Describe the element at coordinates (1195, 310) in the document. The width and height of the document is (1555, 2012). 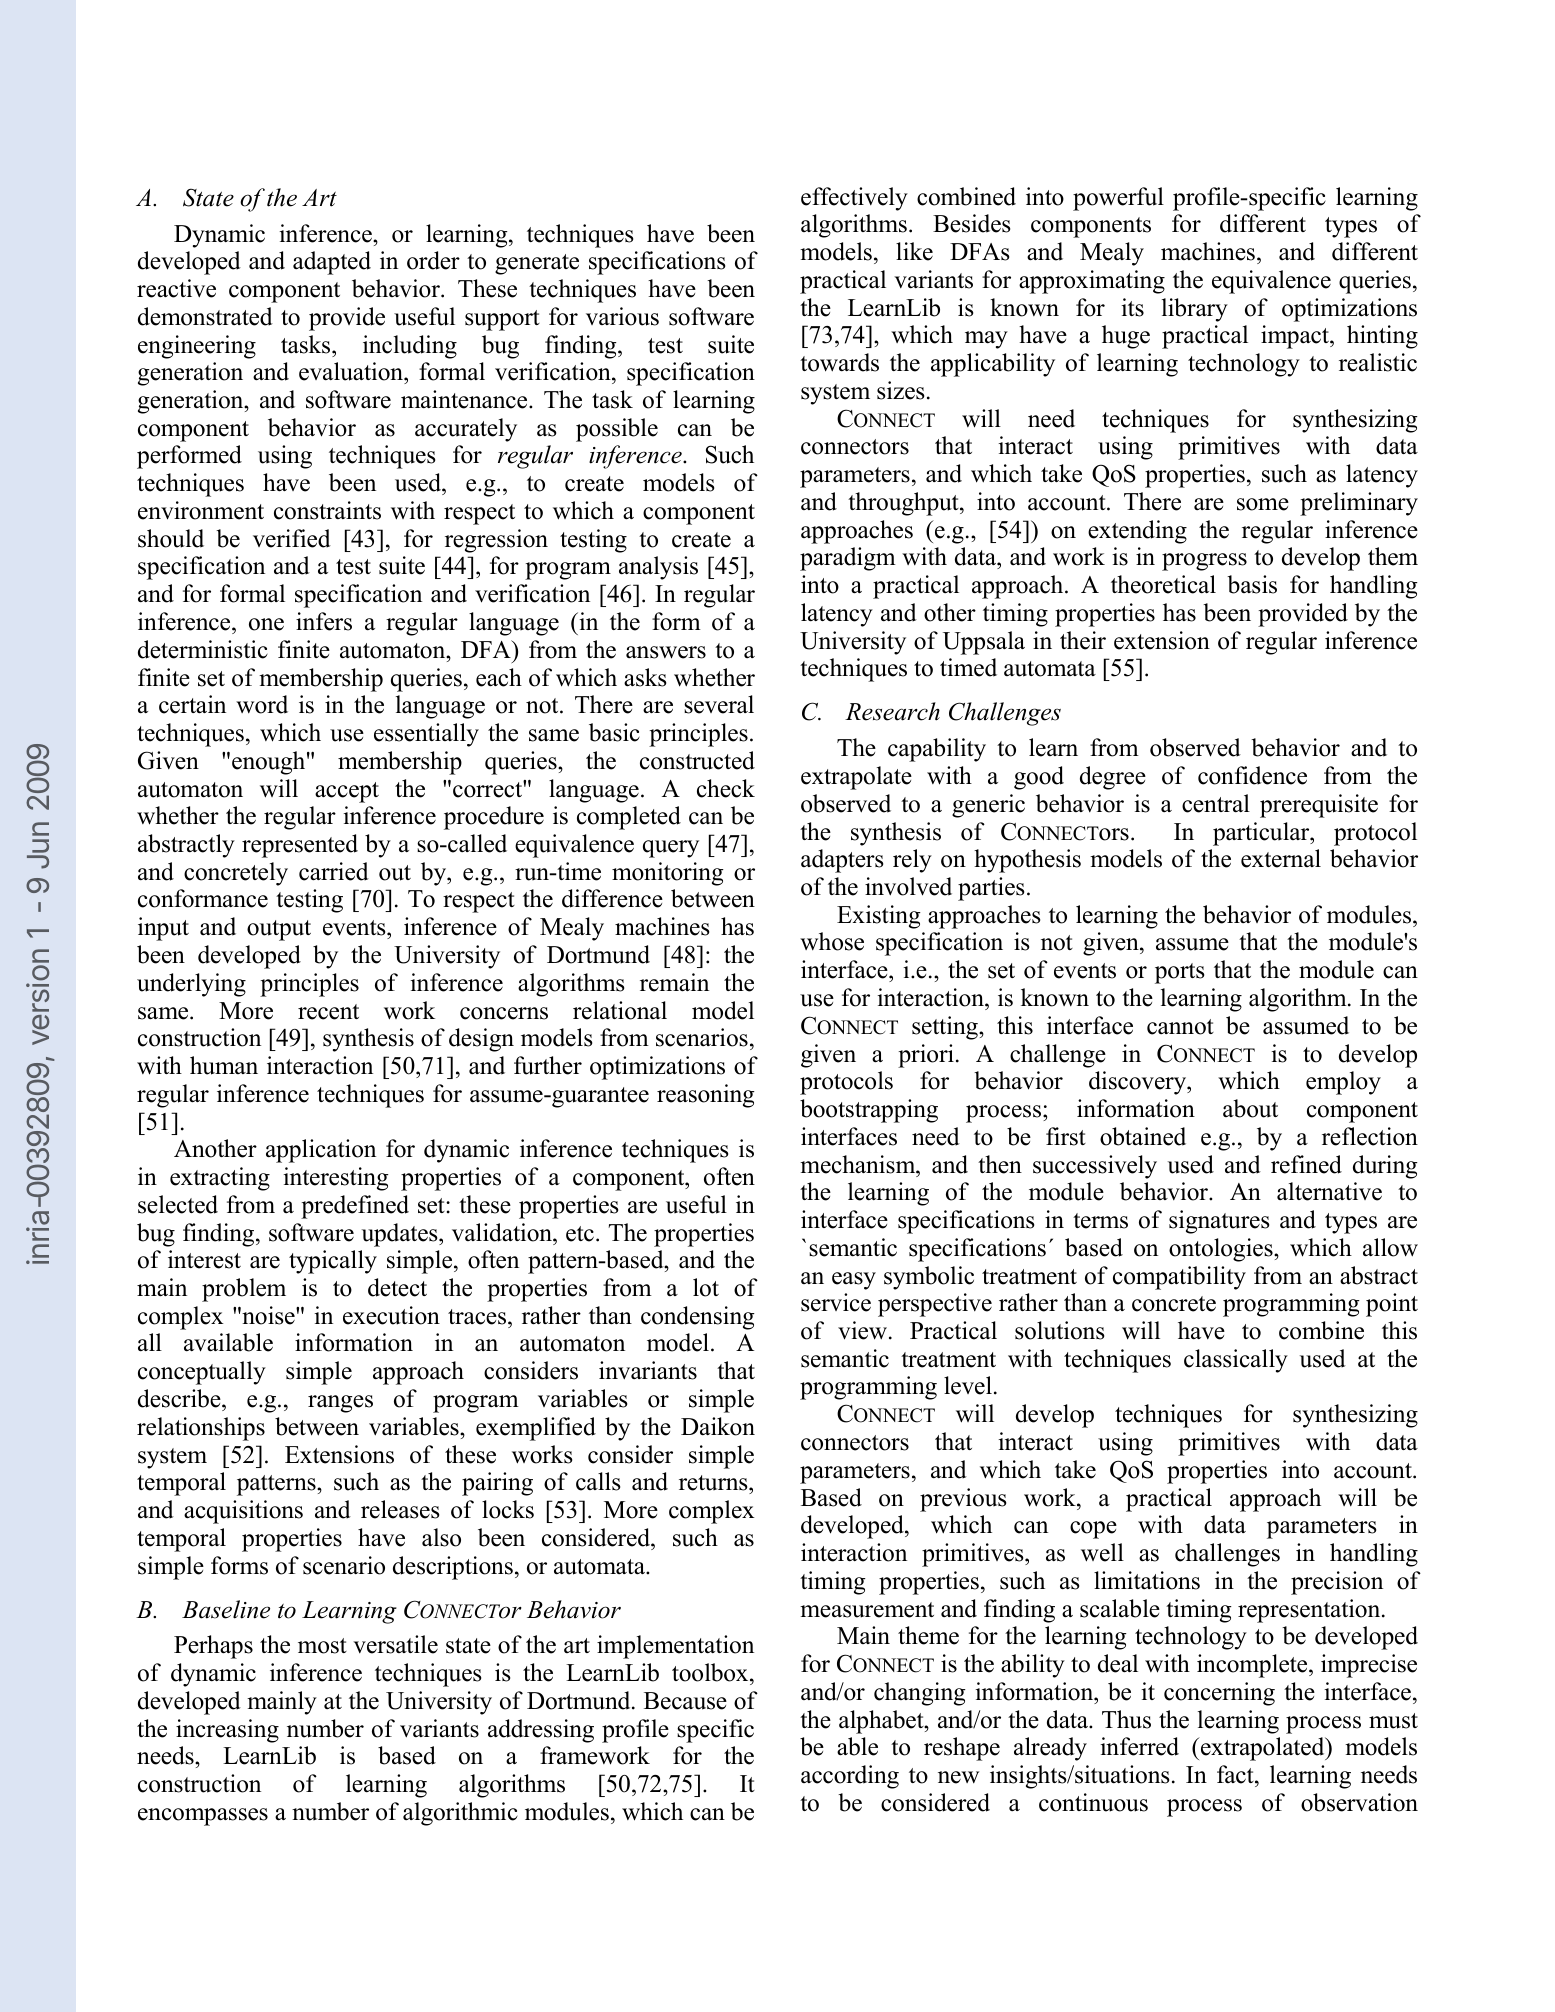
I see `library` at that location.
